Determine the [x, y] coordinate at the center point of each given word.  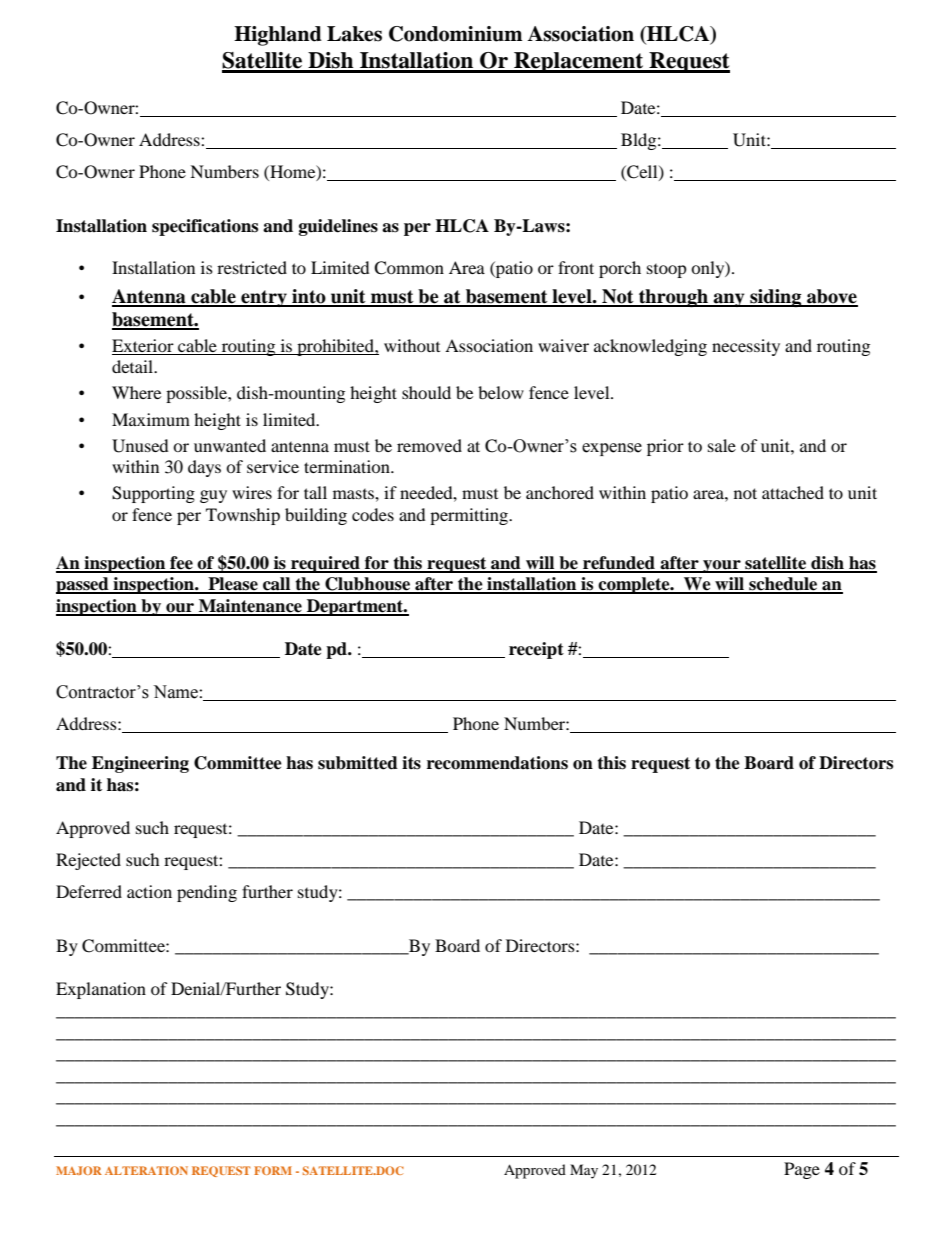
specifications [205, 227]
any [729, 300]
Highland [278, 36]
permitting [470, 516]
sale [722, 445]
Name [176, 692]
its [411, 763]
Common [409, 268]
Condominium [455, 34]
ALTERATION [146, 1170]
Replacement [579, 62]
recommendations [497, 763]
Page [802, 1170]
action [149, 891]
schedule [783, 585]
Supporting [153, 494]
